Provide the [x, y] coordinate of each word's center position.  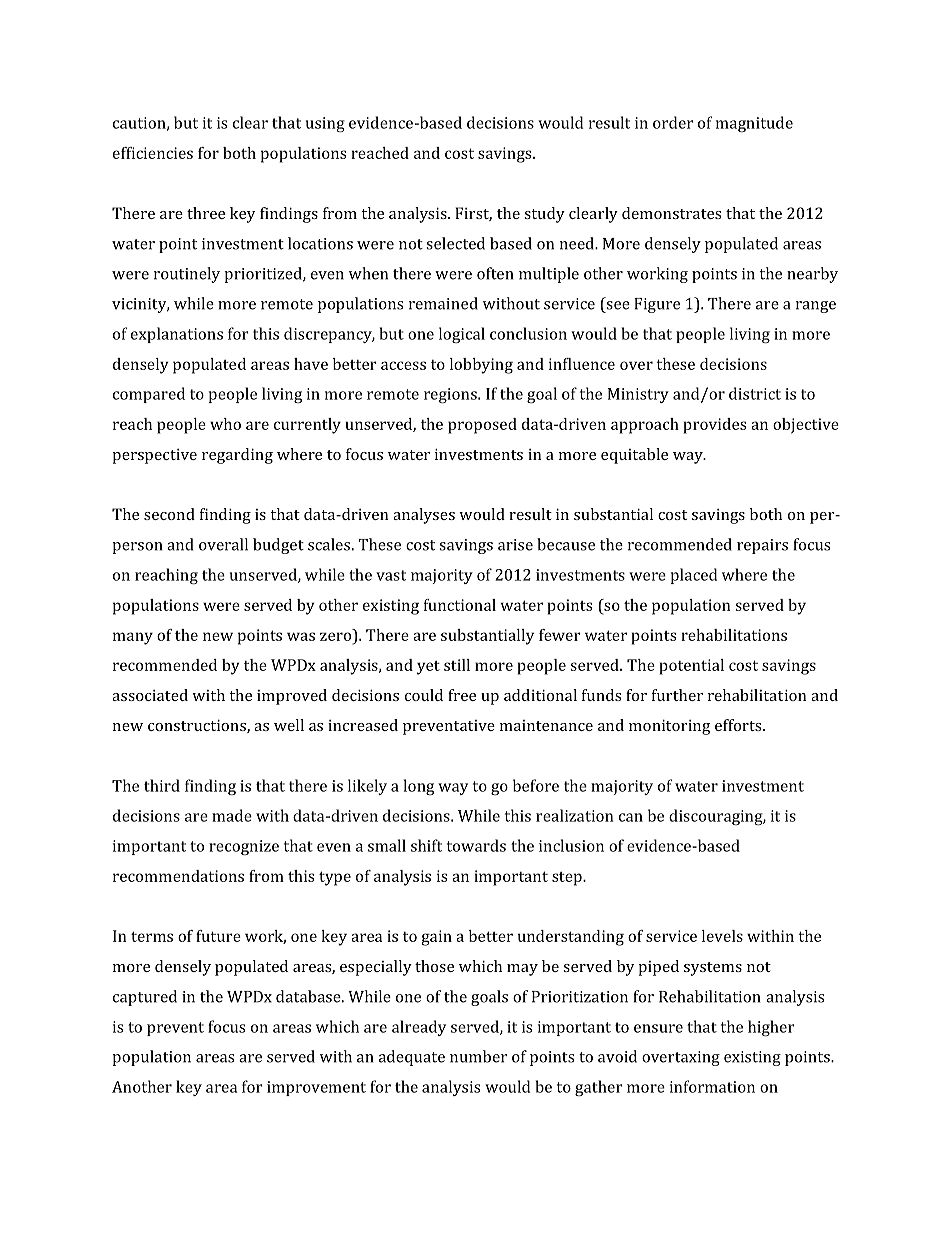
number [478, 1056]
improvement [316, 1088]
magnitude [754, 124]
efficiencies [153, 153]
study [544, 215]
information [712, 1086]
